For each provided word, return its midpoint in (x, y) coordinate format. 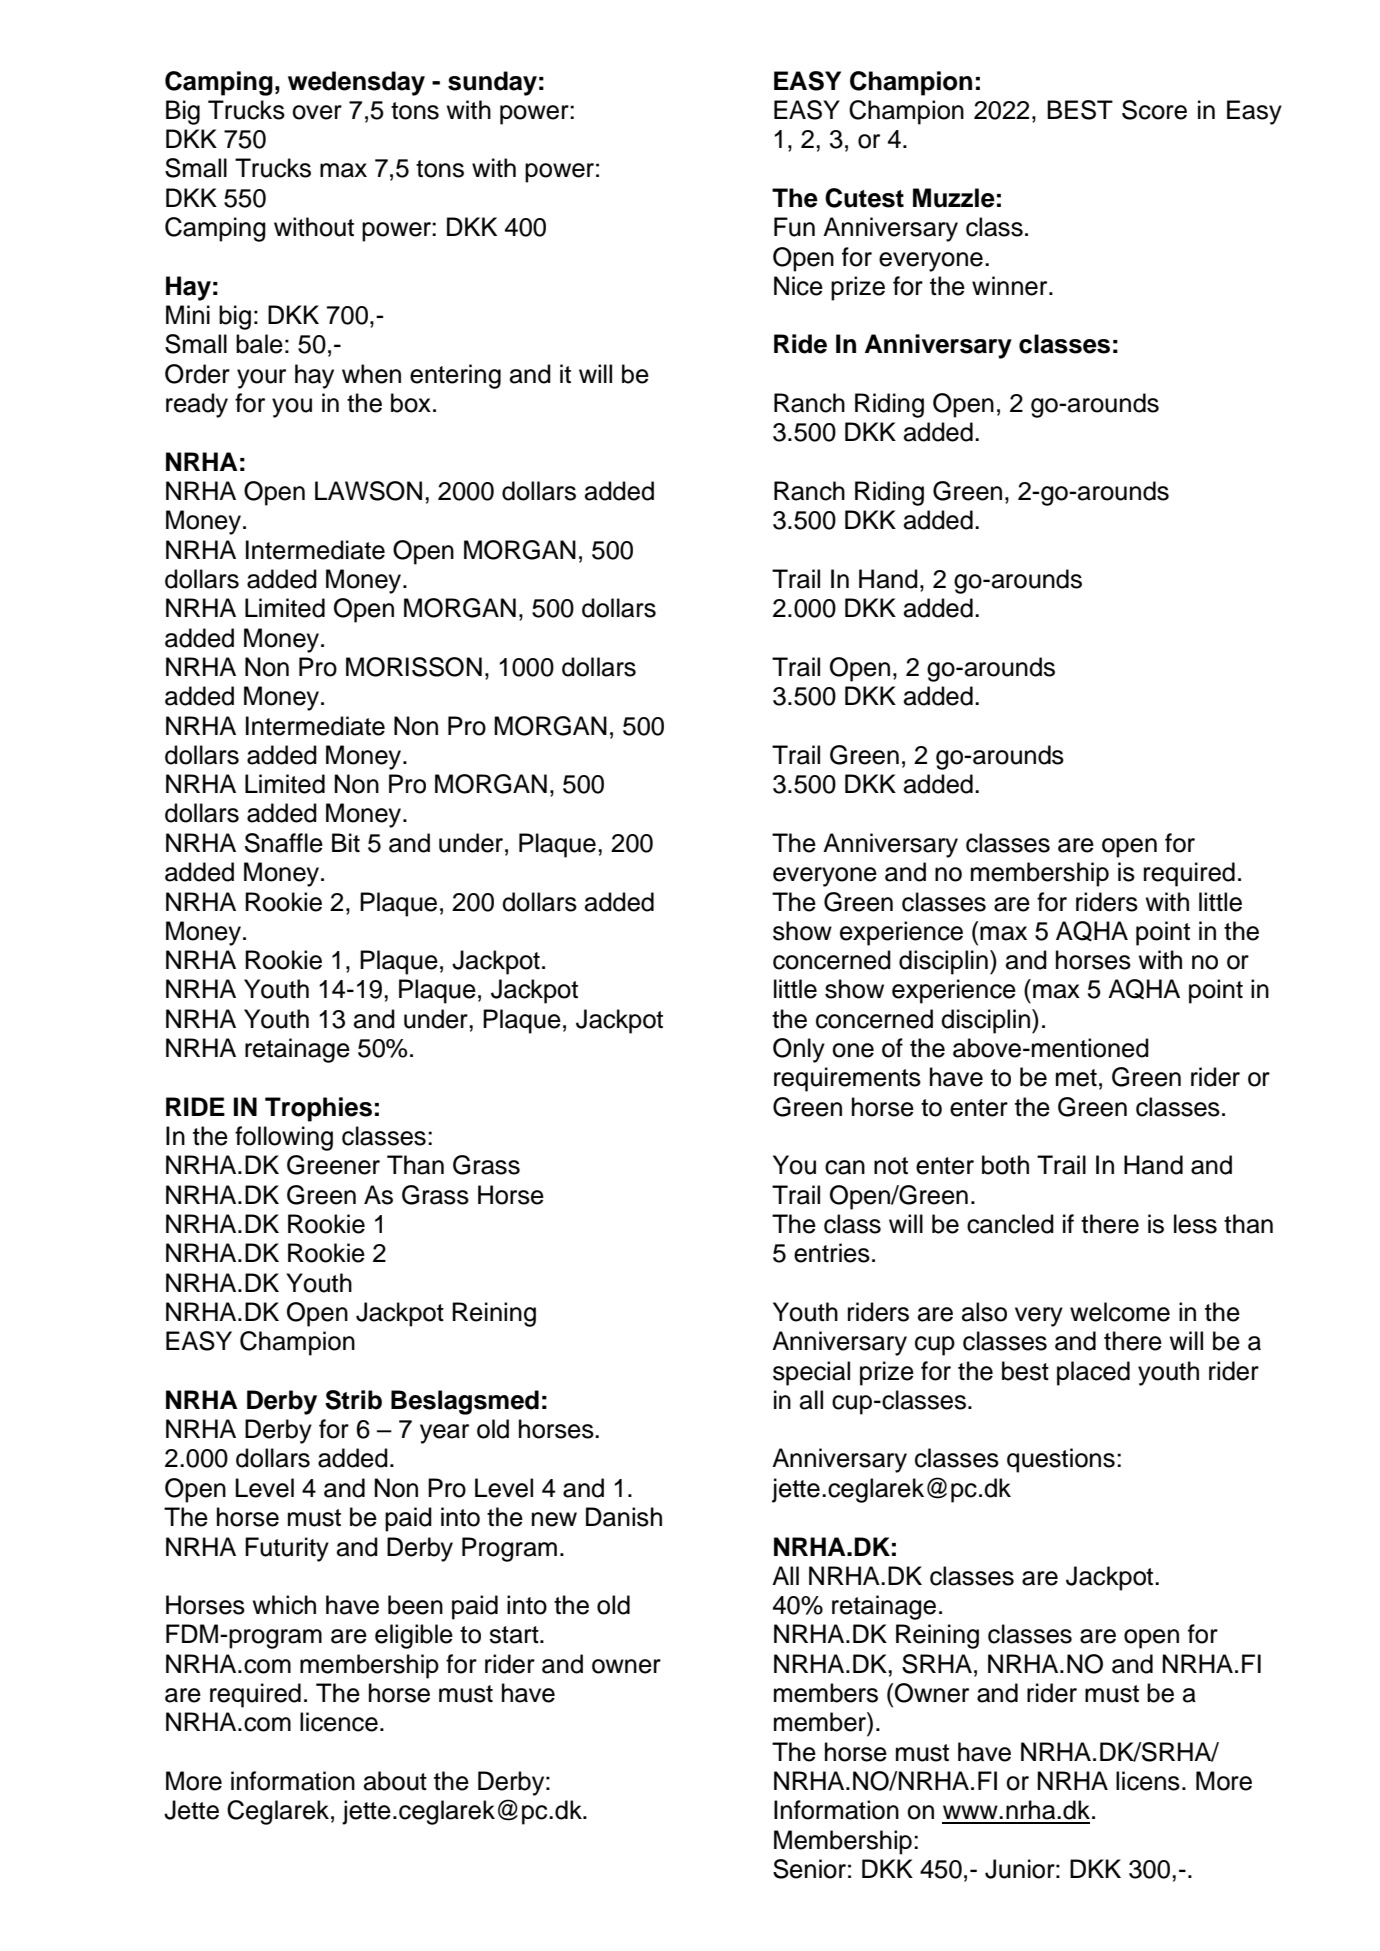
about (395, 1781)
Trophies (318, 1109)
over (317, 112)
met (1076, 1078)
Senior (809, 1869)
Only (799, 1050)
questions (1061, 1460)
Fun (794, 227)
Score (1154, 110)
